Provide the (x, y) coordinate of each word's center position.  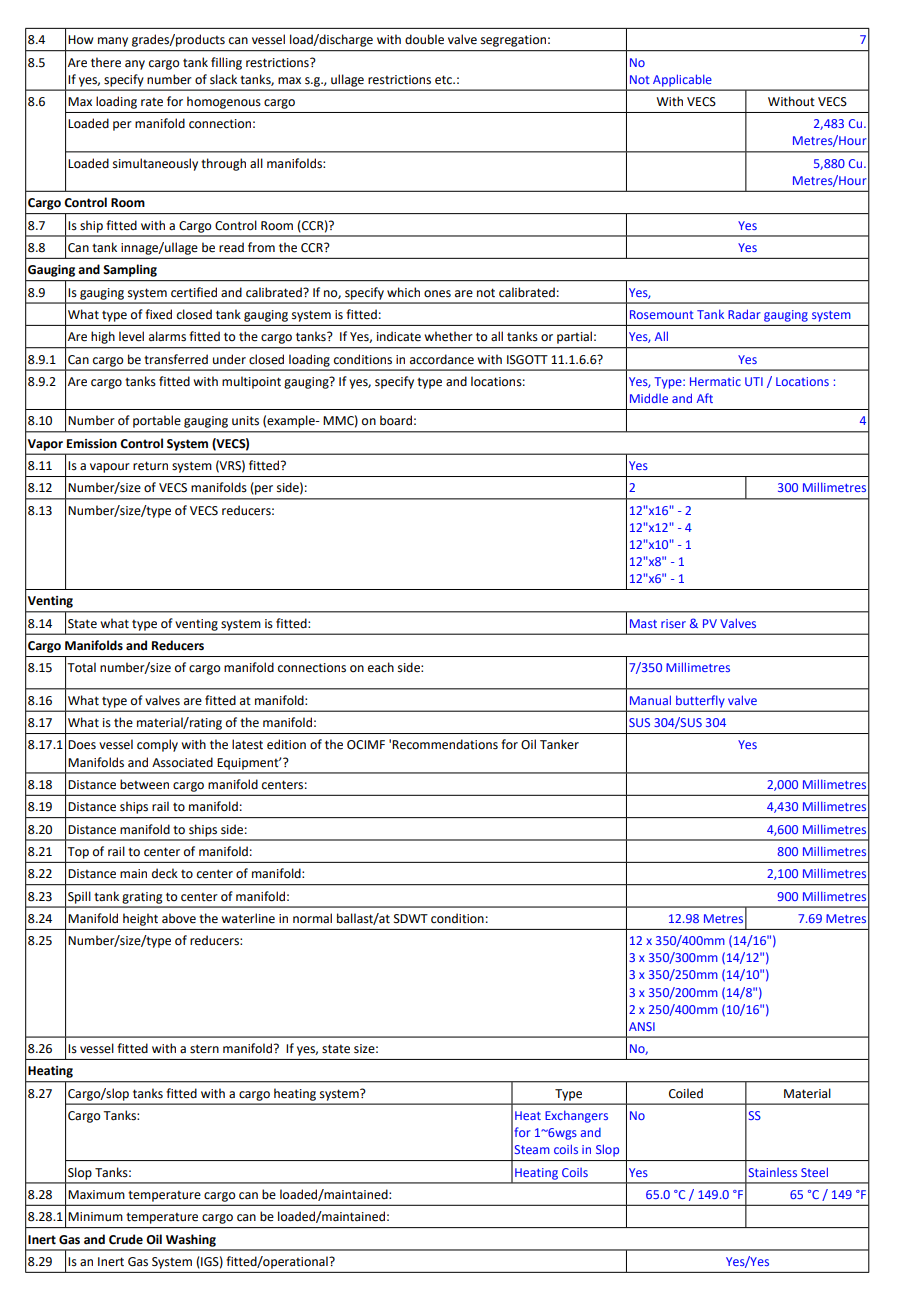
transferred (176, 359)
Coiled (686, 1093)
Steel (814, 1172)
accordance (442, 359)
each (381, 667)
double (424, 39)
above (179, 918)
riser (673, 623)
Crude (126, 1239)
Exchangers (576, 1116)
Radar (744, 314)
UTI (754, 381)
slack (223, 79)
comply (157, 745)
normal (312, 918)
